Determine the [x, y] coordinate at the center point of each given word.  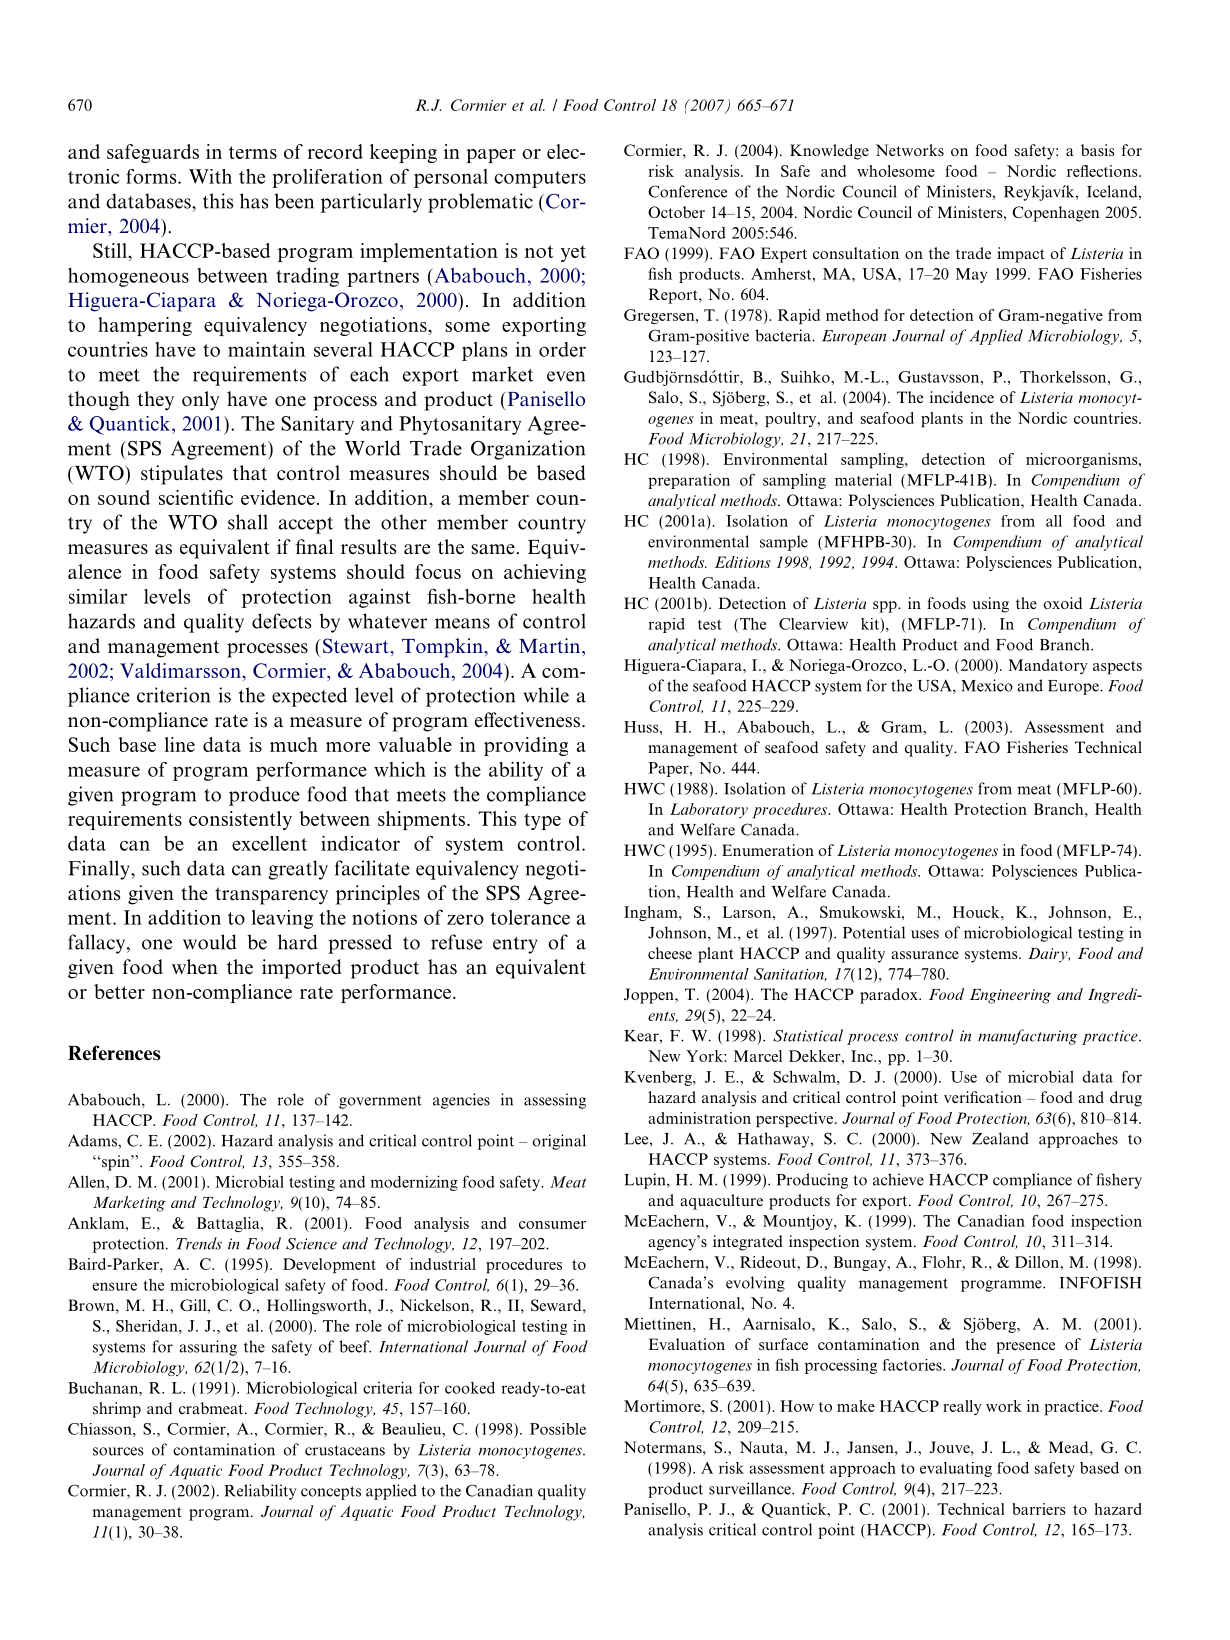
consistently [240, 820]
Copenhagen [1055, 214]
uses [925, 934]
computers [540, 179]
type [542, 821]
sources [118, 1451]
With [210, 176]
